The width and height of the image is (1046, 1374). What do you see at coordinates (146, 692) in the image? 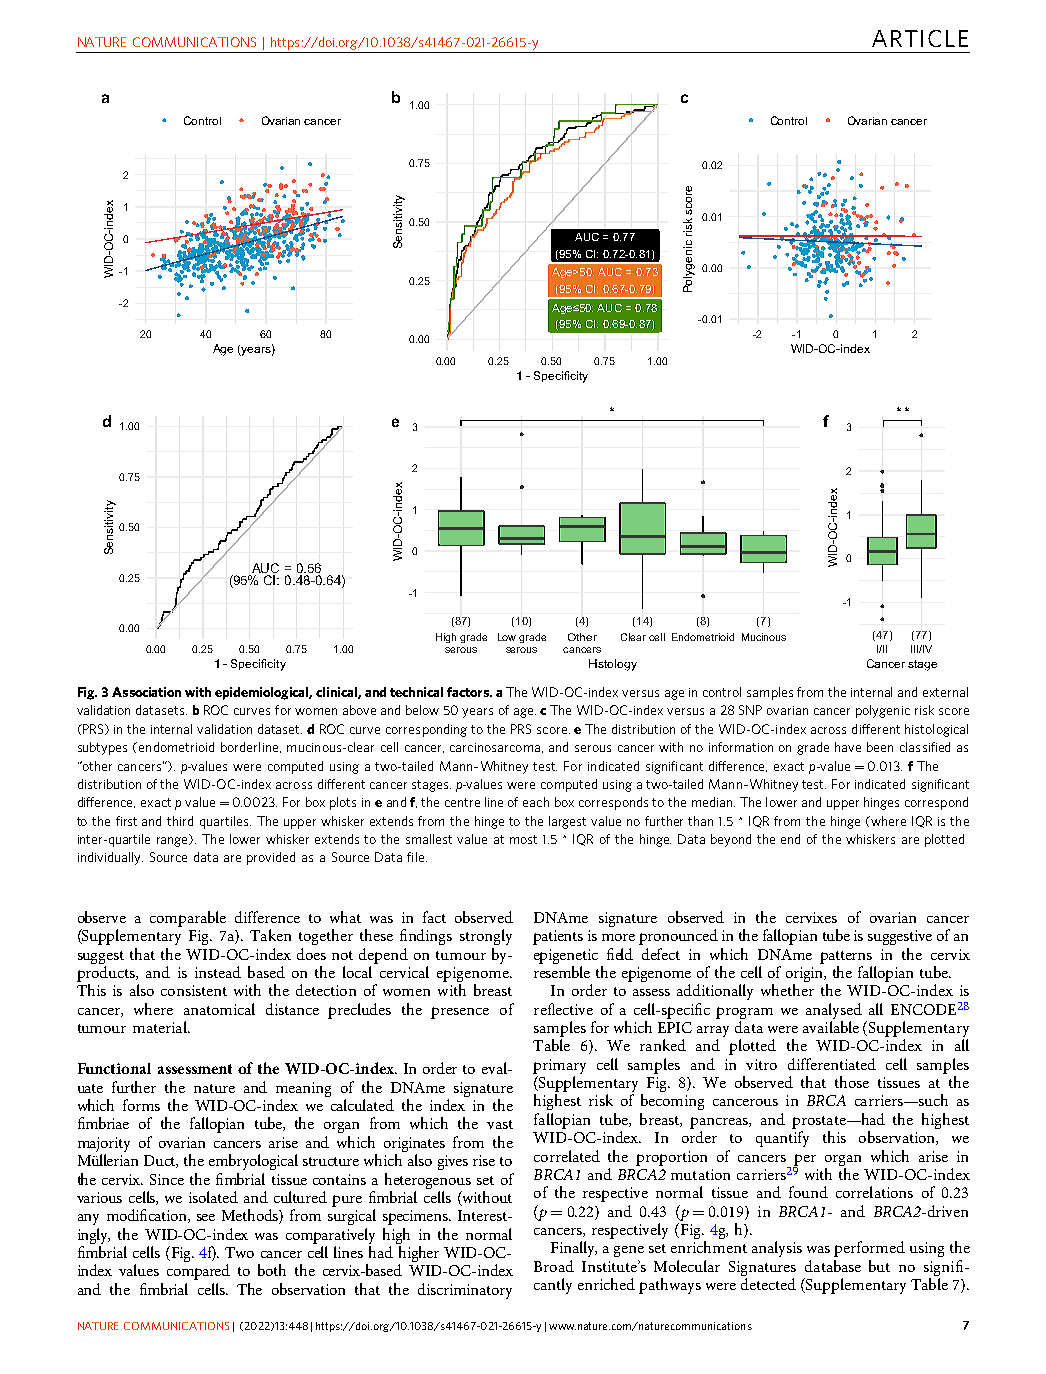
I see `Association` at bounding box center [146, 692].
